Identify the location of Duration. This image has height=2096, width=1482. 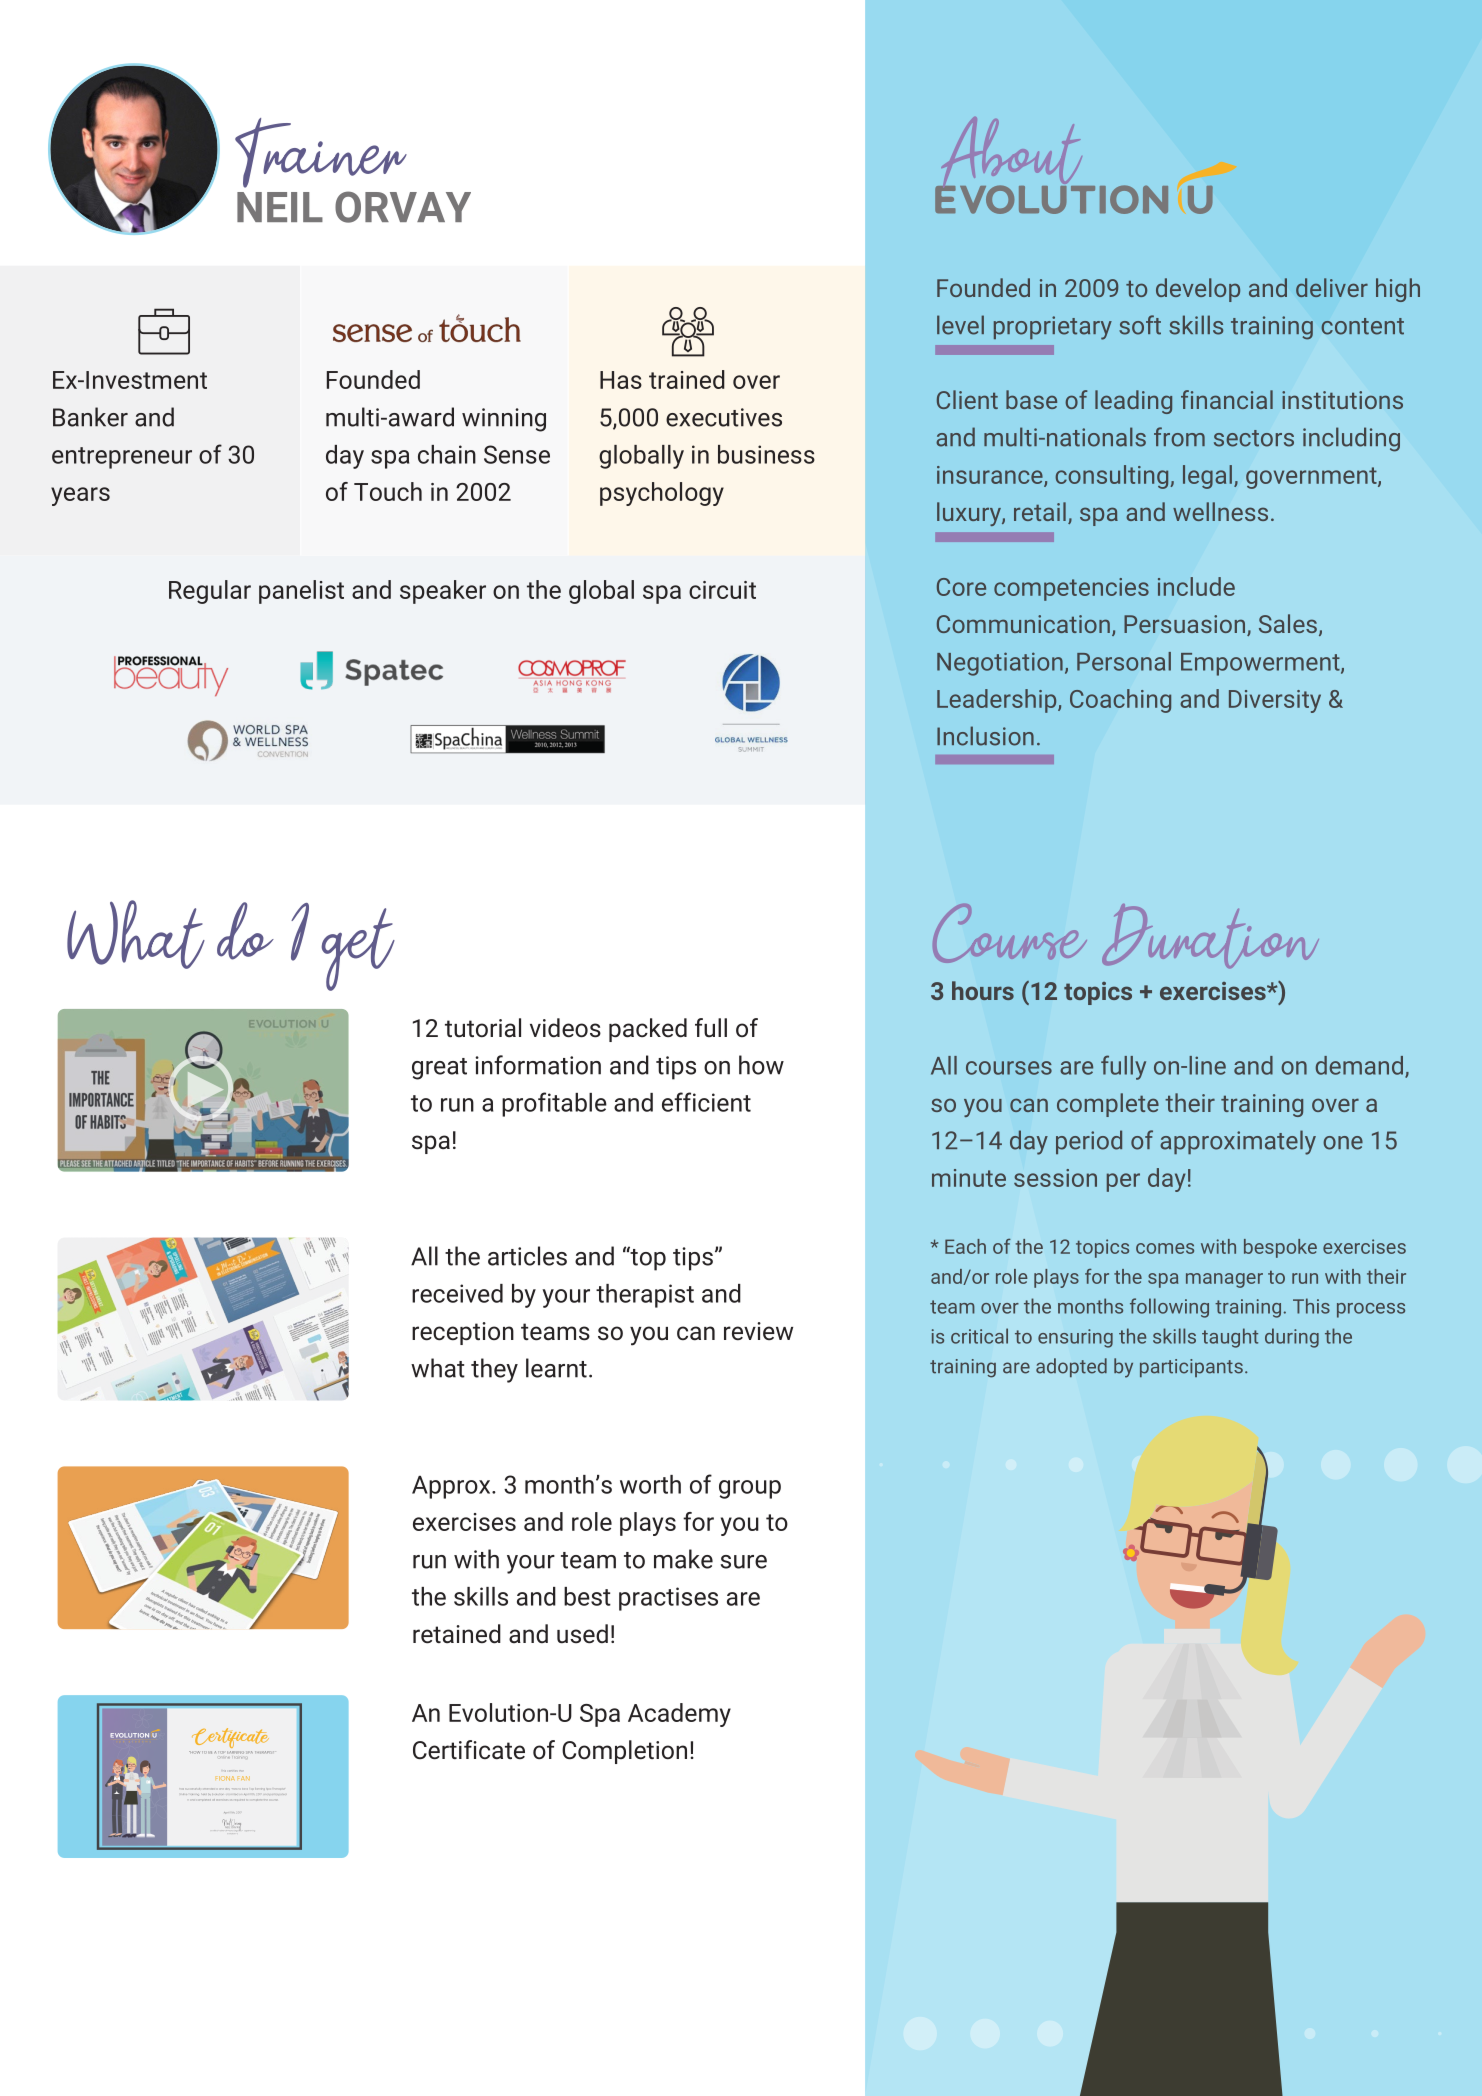
(1210, 936).
